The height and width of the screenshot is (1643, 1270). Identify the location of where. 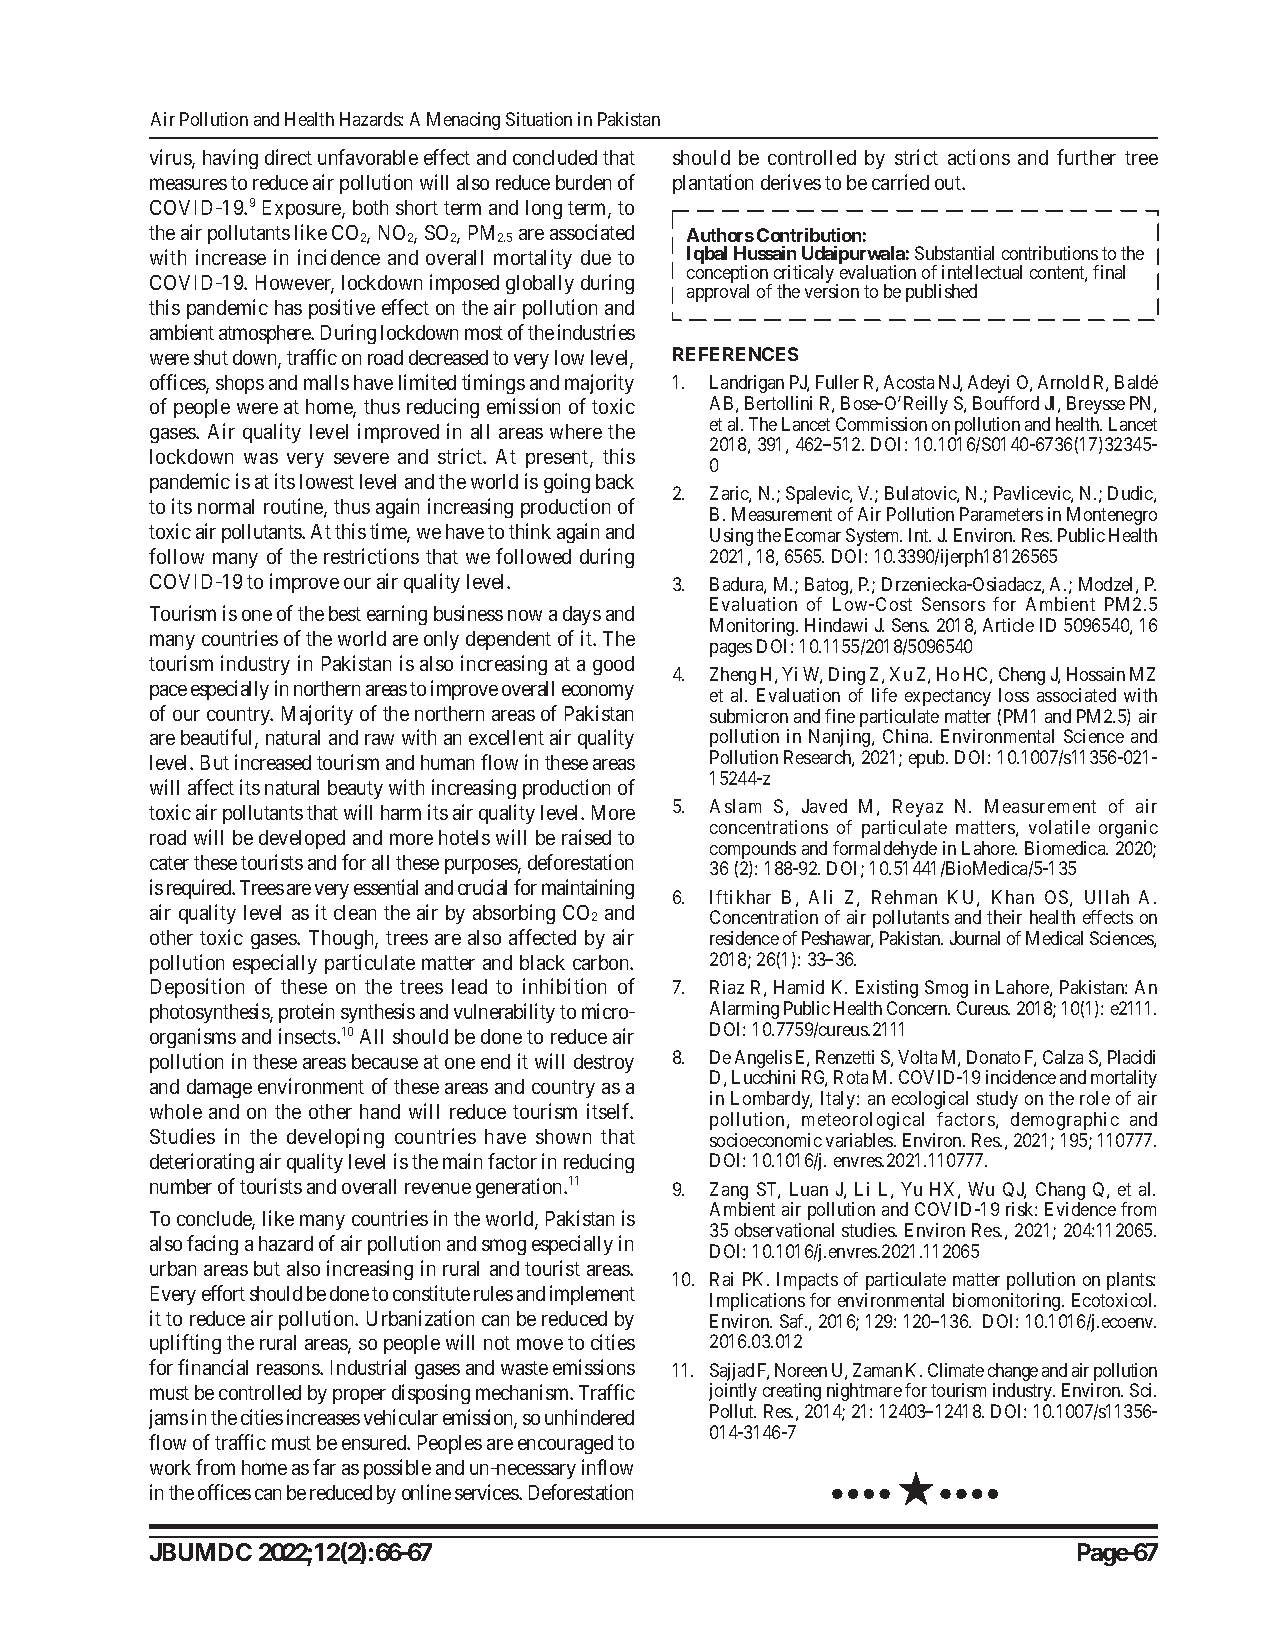
(576, 431).
